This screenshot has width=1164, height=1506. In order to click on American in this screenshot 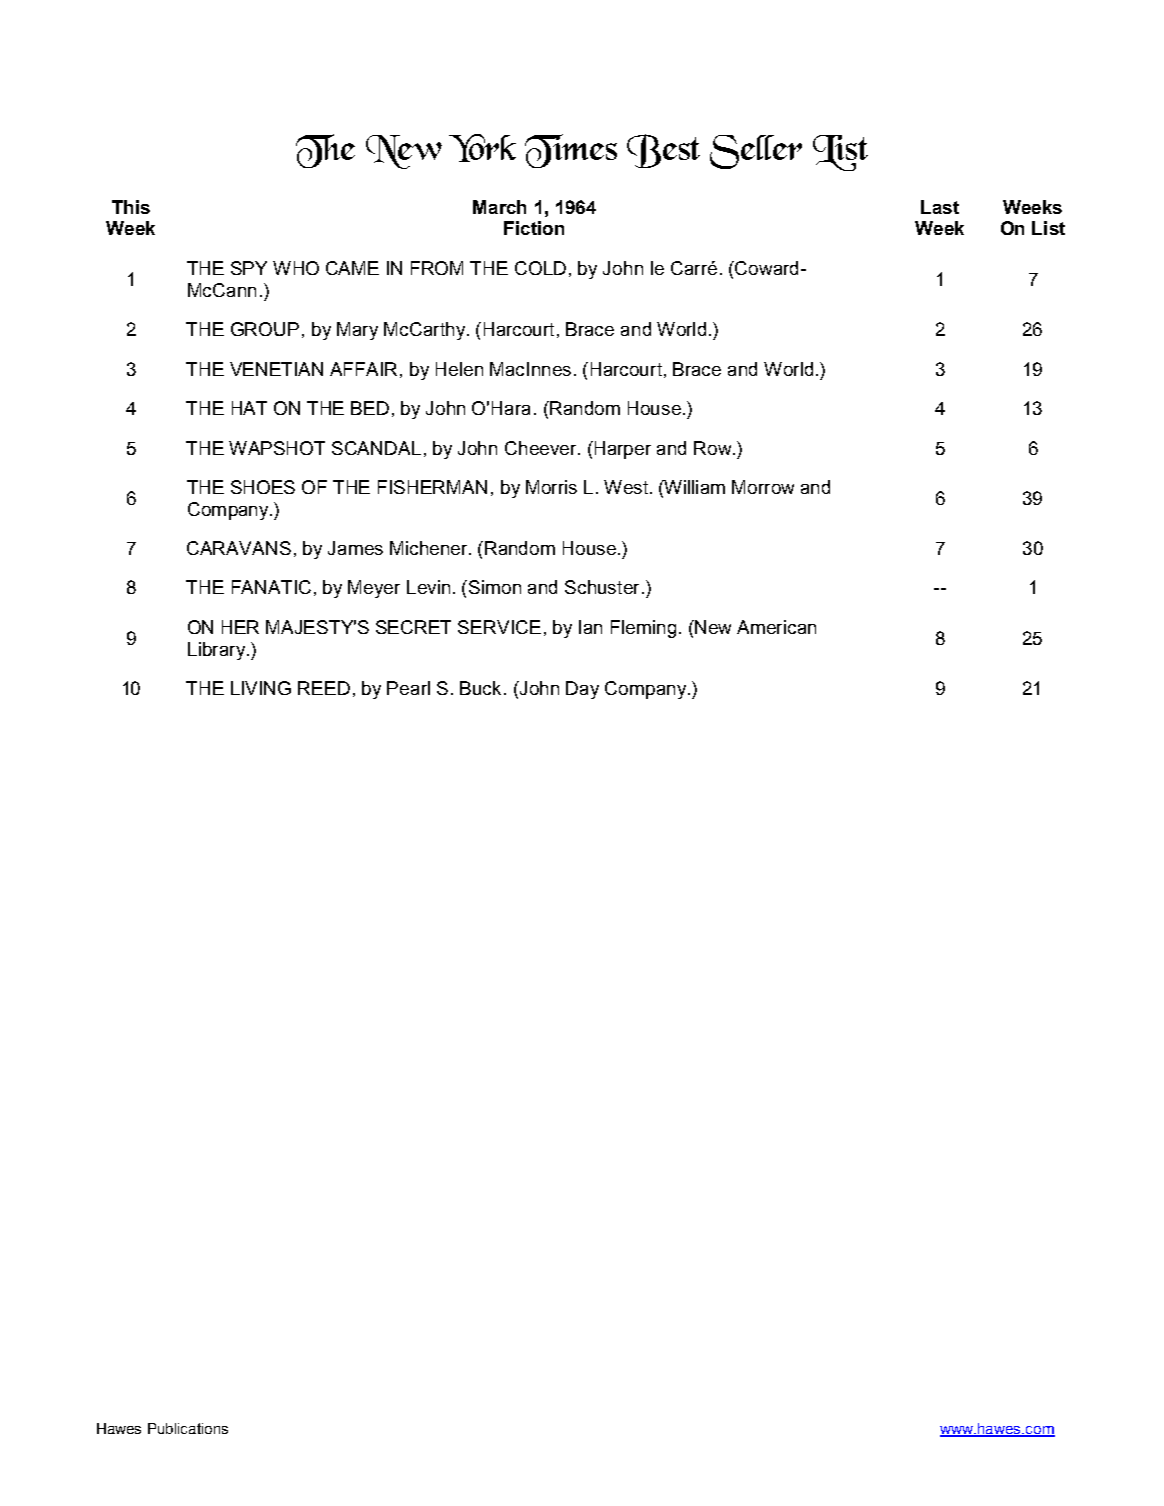, I will do `click(776, 627)`.
